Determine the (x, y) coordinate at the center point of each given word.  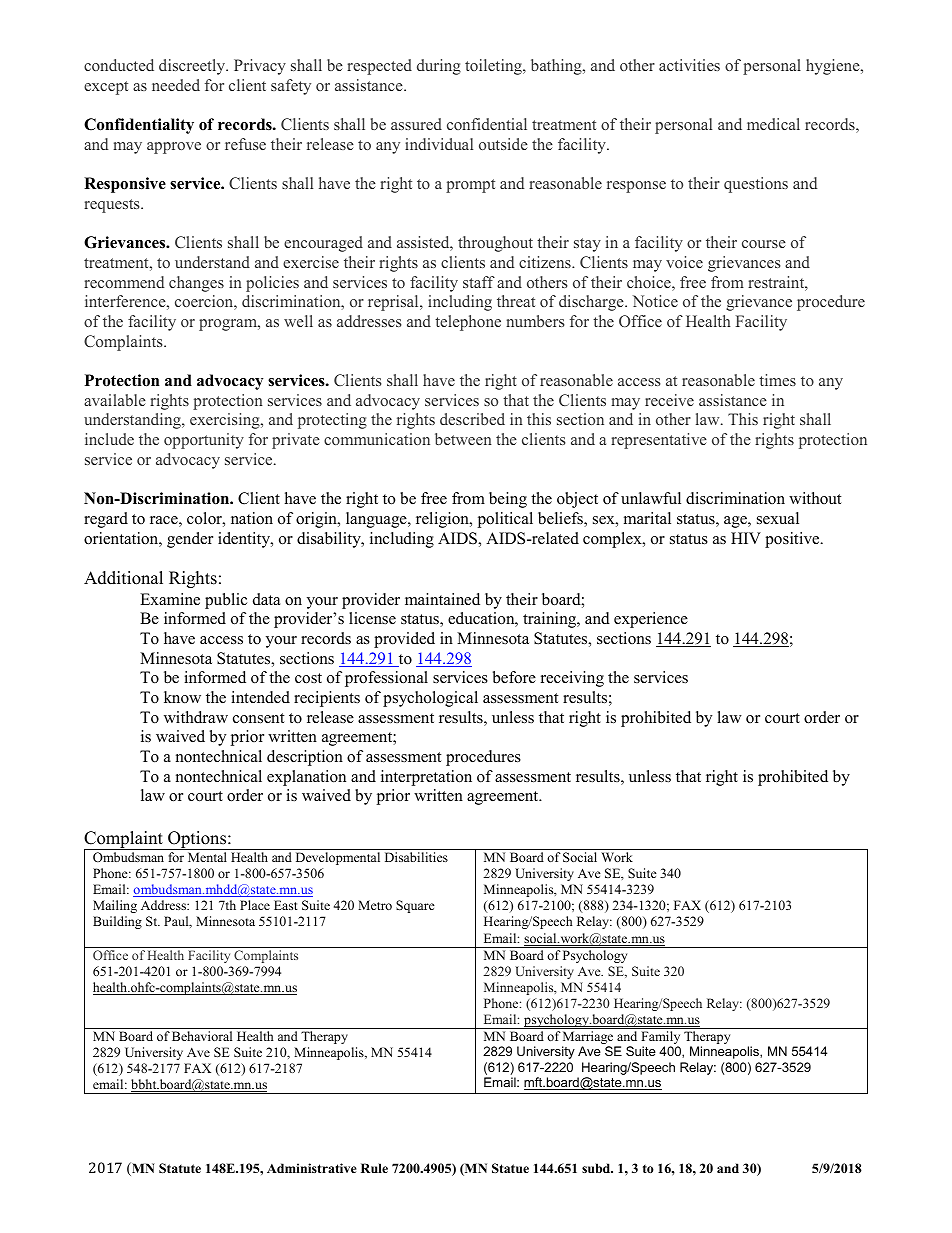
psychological (430, 699)
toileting (494, 67)
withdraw (196, 717)
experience (651, 620)
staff (479, 282)
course (764, 244)
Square (415, 906)
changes (196, 284)
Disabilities (416, 857)
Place (255, 905)
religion (443, 520)
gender (190, 540)
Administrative (312, 1168)
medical (773, 124)
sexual (778, 518)
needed (176, 85)
